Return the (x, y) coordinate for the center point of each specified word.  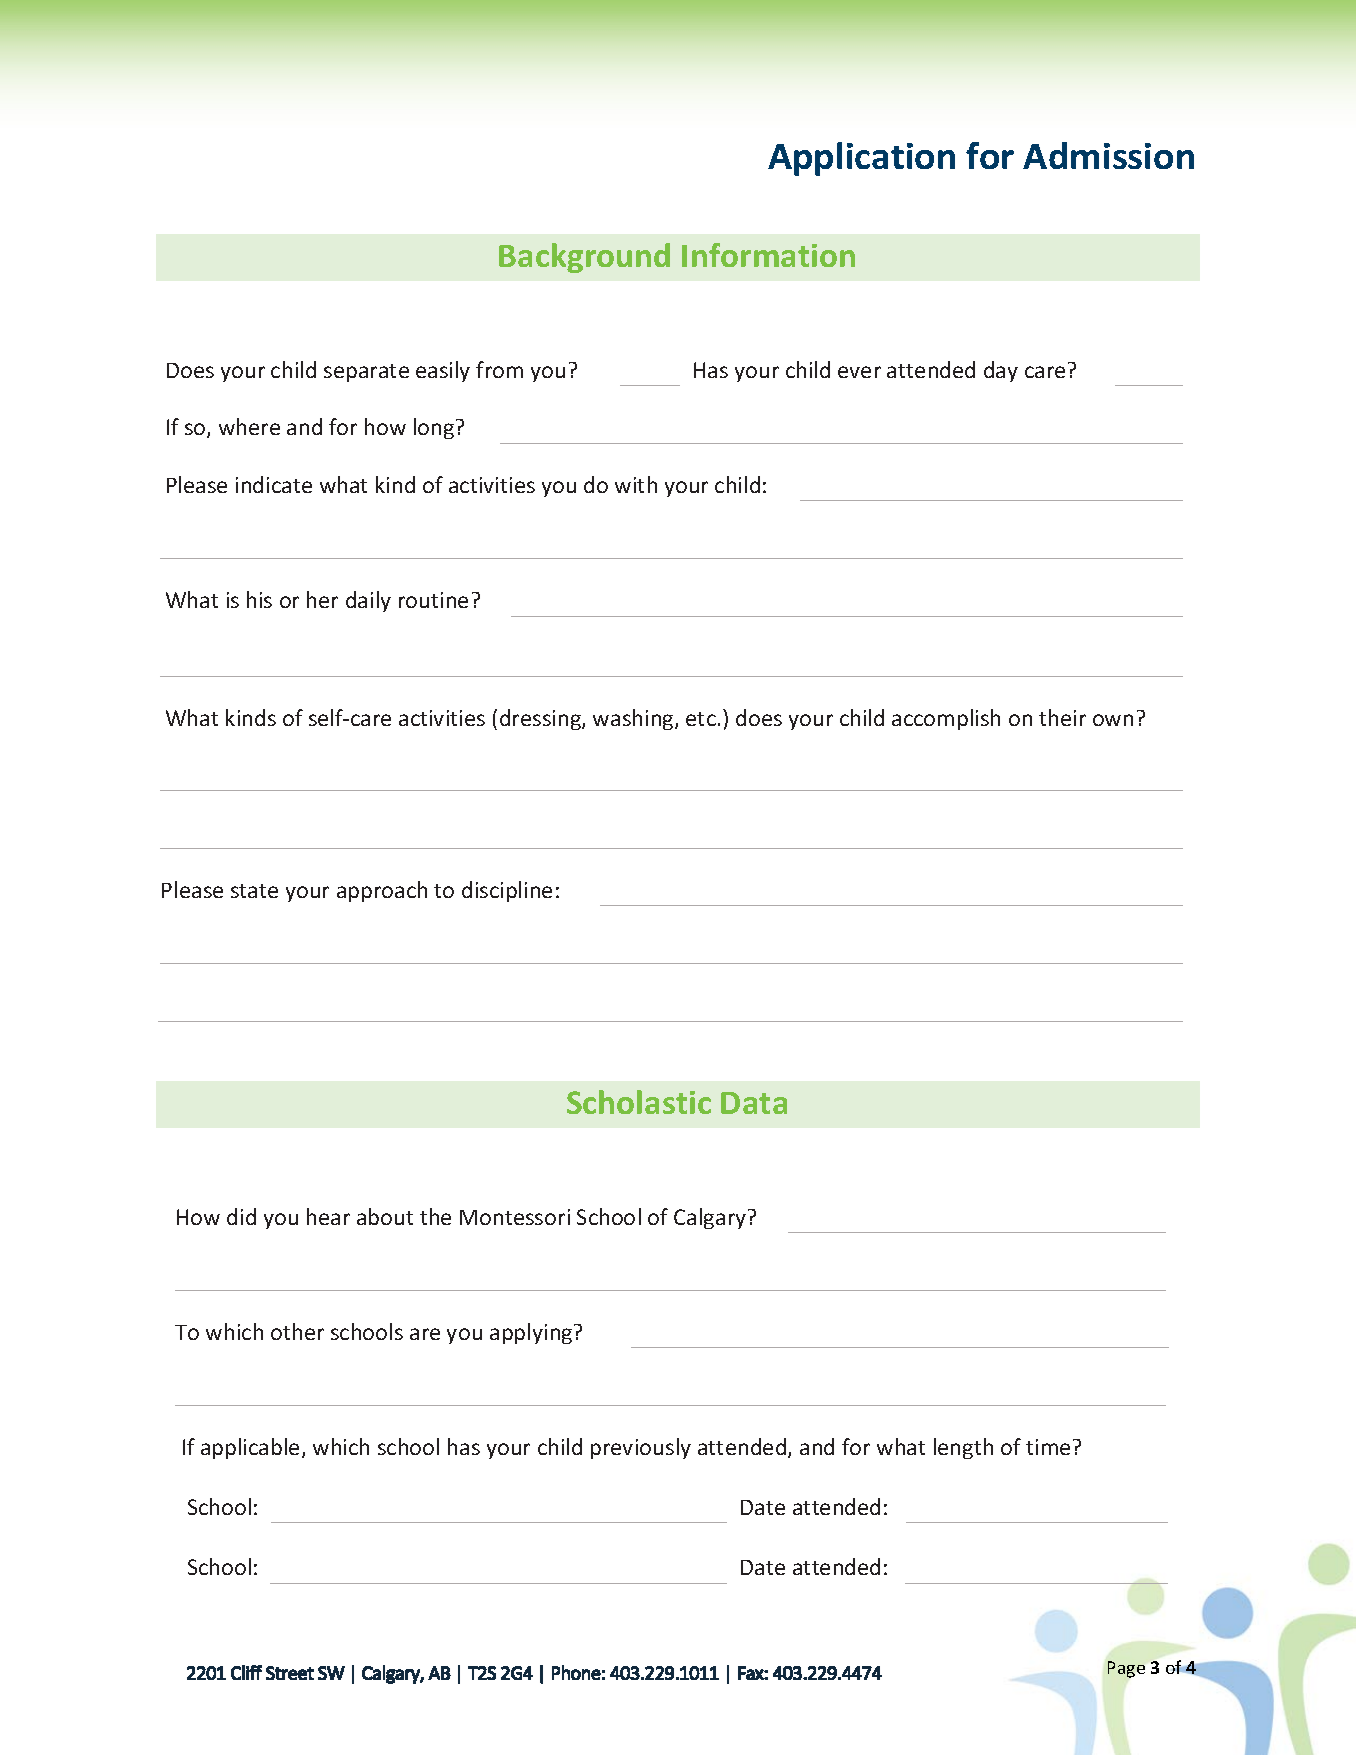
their (1062, 717)
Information (768, 255)
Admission (1108, 155)
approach (382, 891)
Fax (751, 1673)
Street (290, 1673)
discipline (507, 891)
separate (366, 373)
